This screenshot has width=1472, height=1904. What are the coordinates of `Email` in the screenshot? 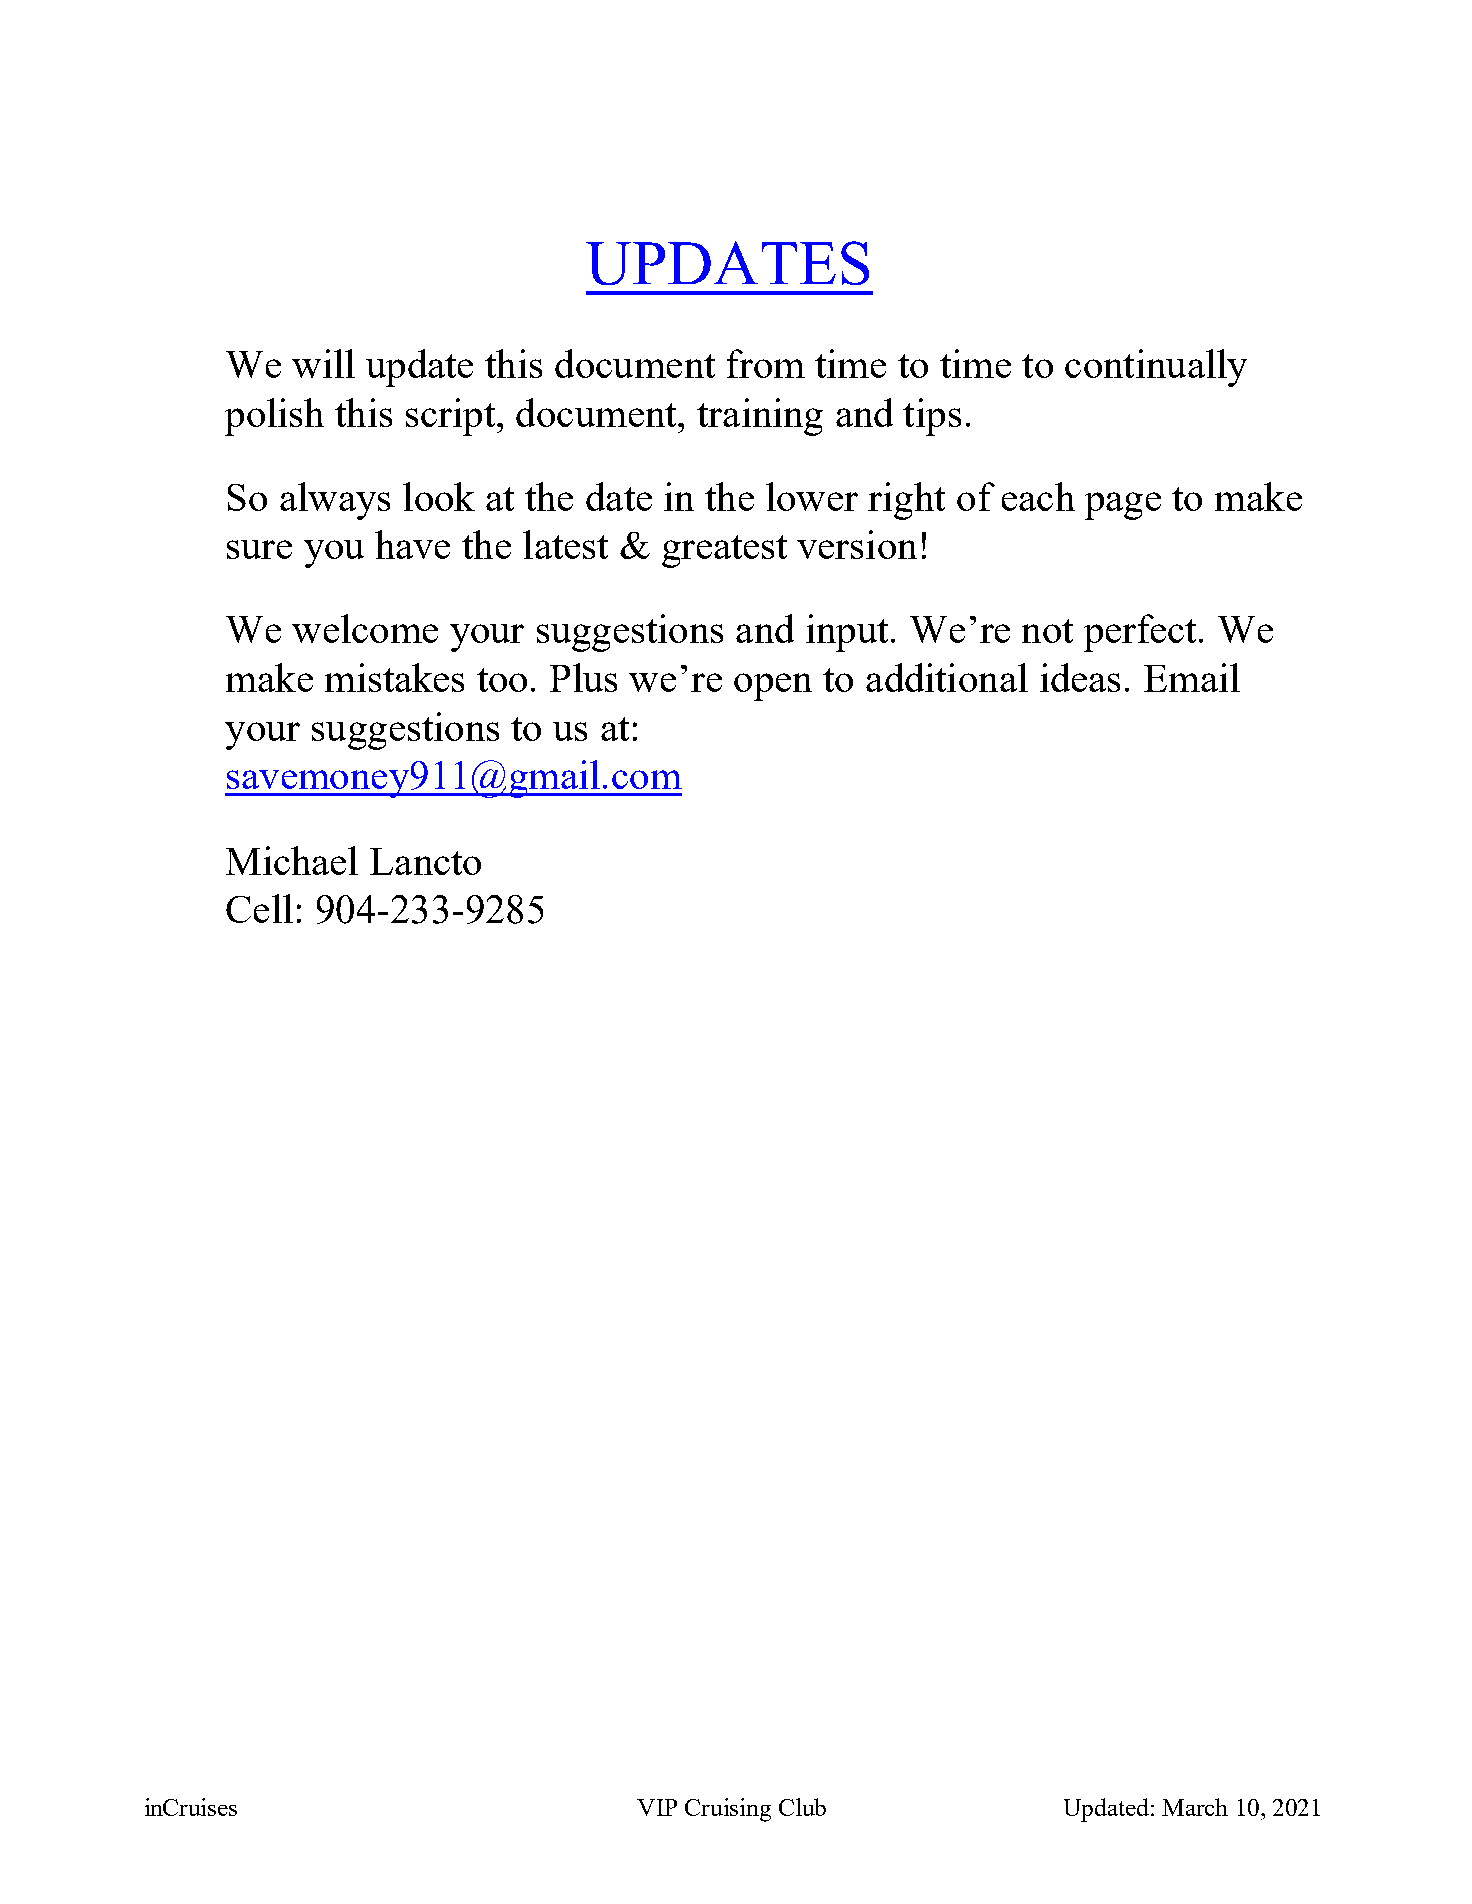 It's located at (1192, 677).
